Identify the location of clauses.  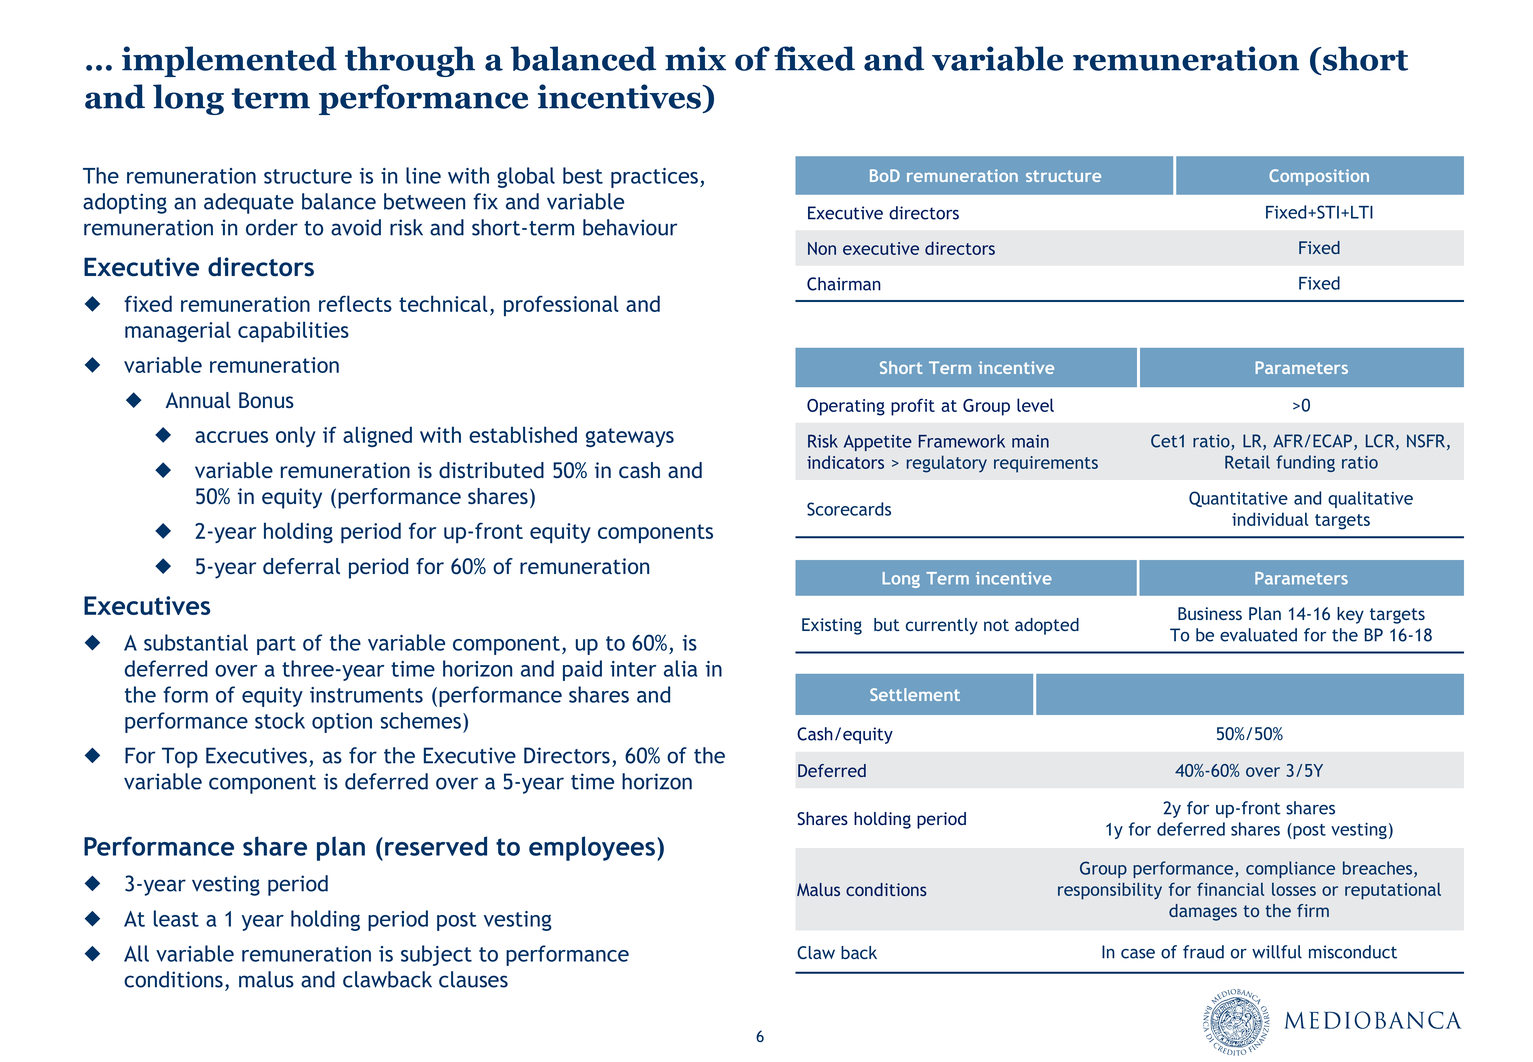
(473, 979).
